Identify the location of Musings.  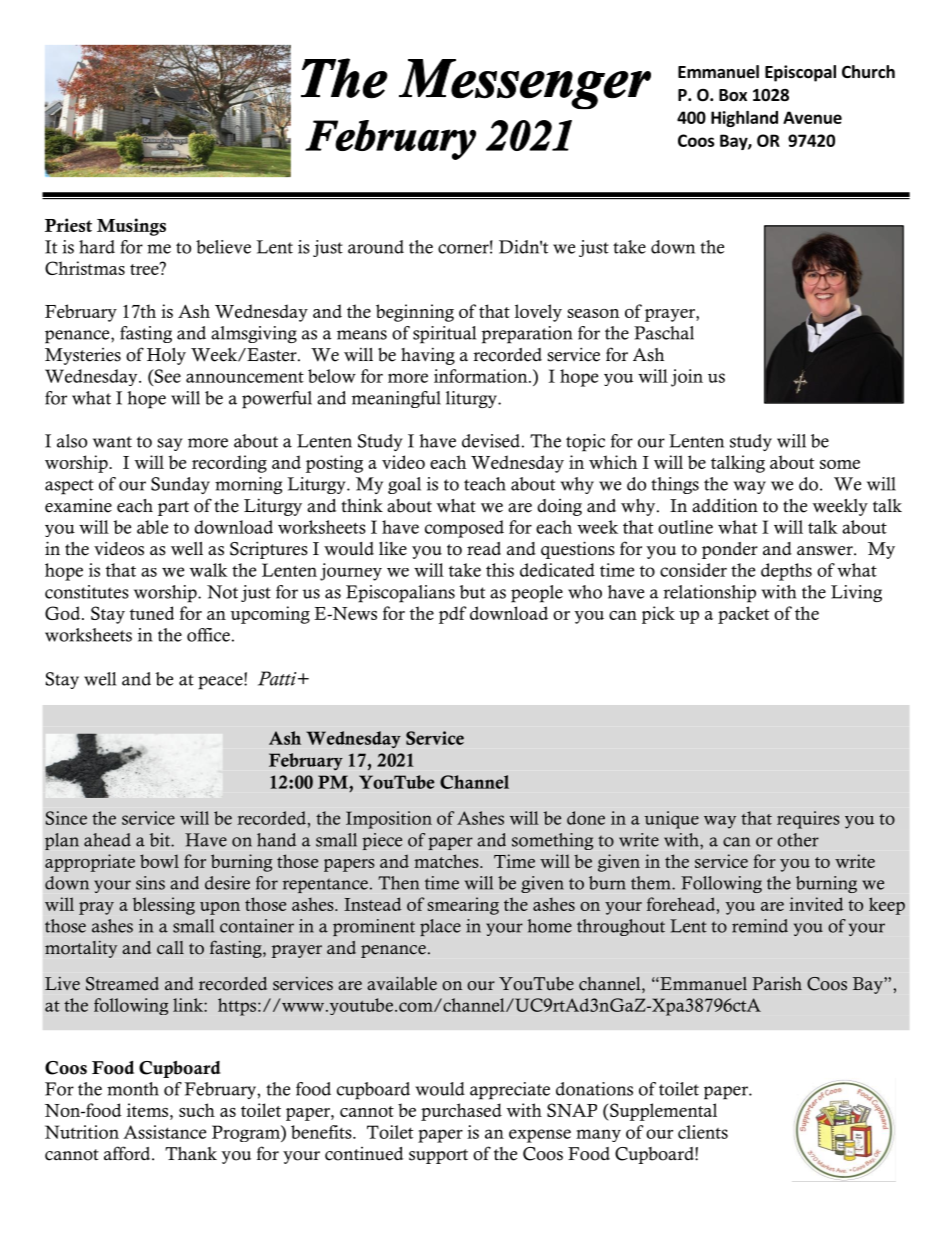
(131, 227).
